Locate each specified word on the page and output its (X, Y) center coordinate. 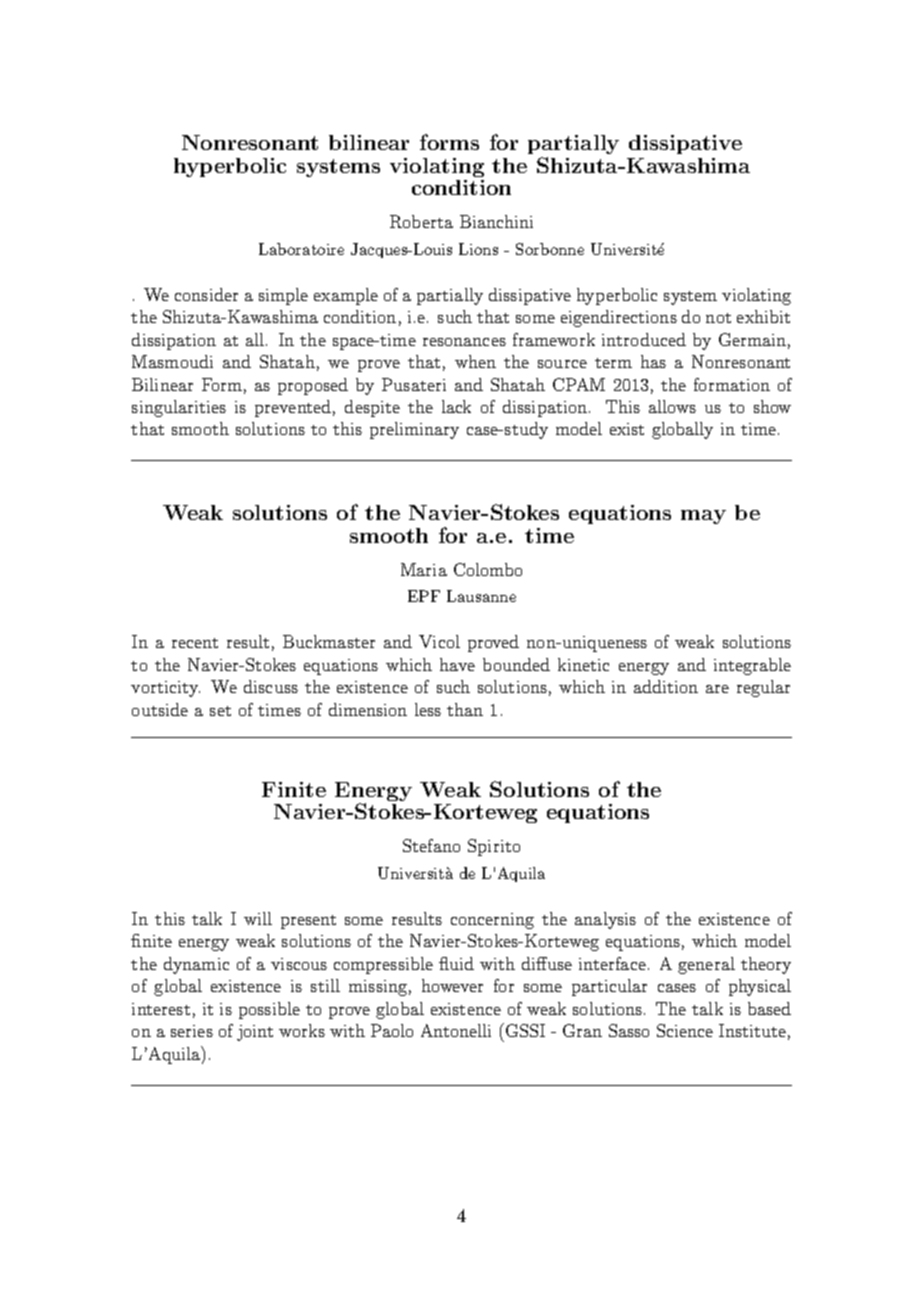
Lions (478, 249)
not (718, 318)
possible (269, 1010)
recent (195, 643)
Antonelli (456, 1030)
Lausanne (481, 596)
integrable (752, 666)
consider (206, 294)
